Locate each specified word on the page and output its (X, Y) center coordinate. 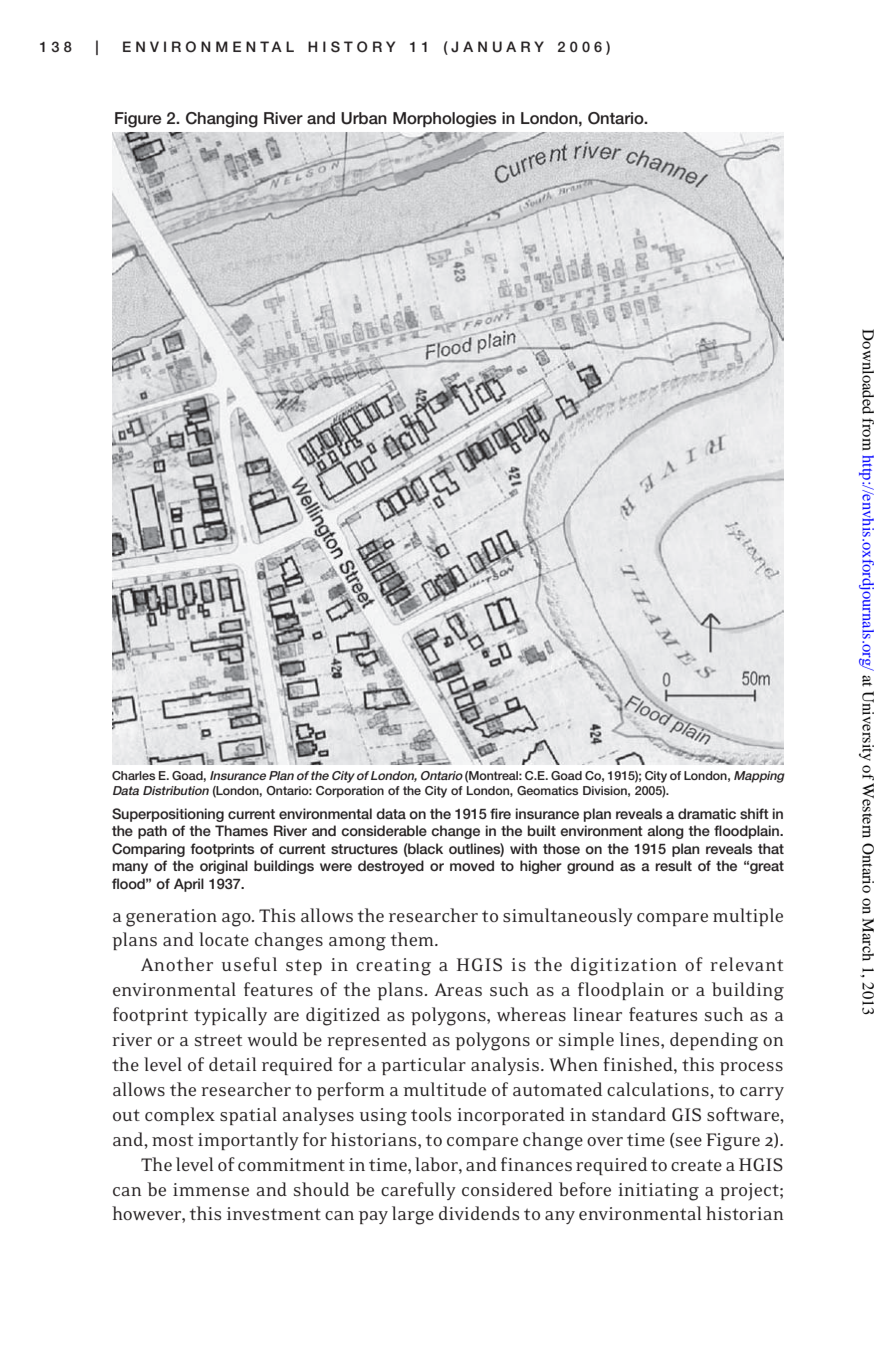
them (413, 939)
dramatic (707, 813)
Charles (133, 775)
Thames (241, 830)
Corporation (350, 792)
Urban (364, 118)
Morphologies (445, 120)
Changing (222, 120)
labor (437, 1164)
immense (211, 1189)
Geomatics (547, 790)
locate (224, 939)
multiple (748, 917)
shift (754, 813)
